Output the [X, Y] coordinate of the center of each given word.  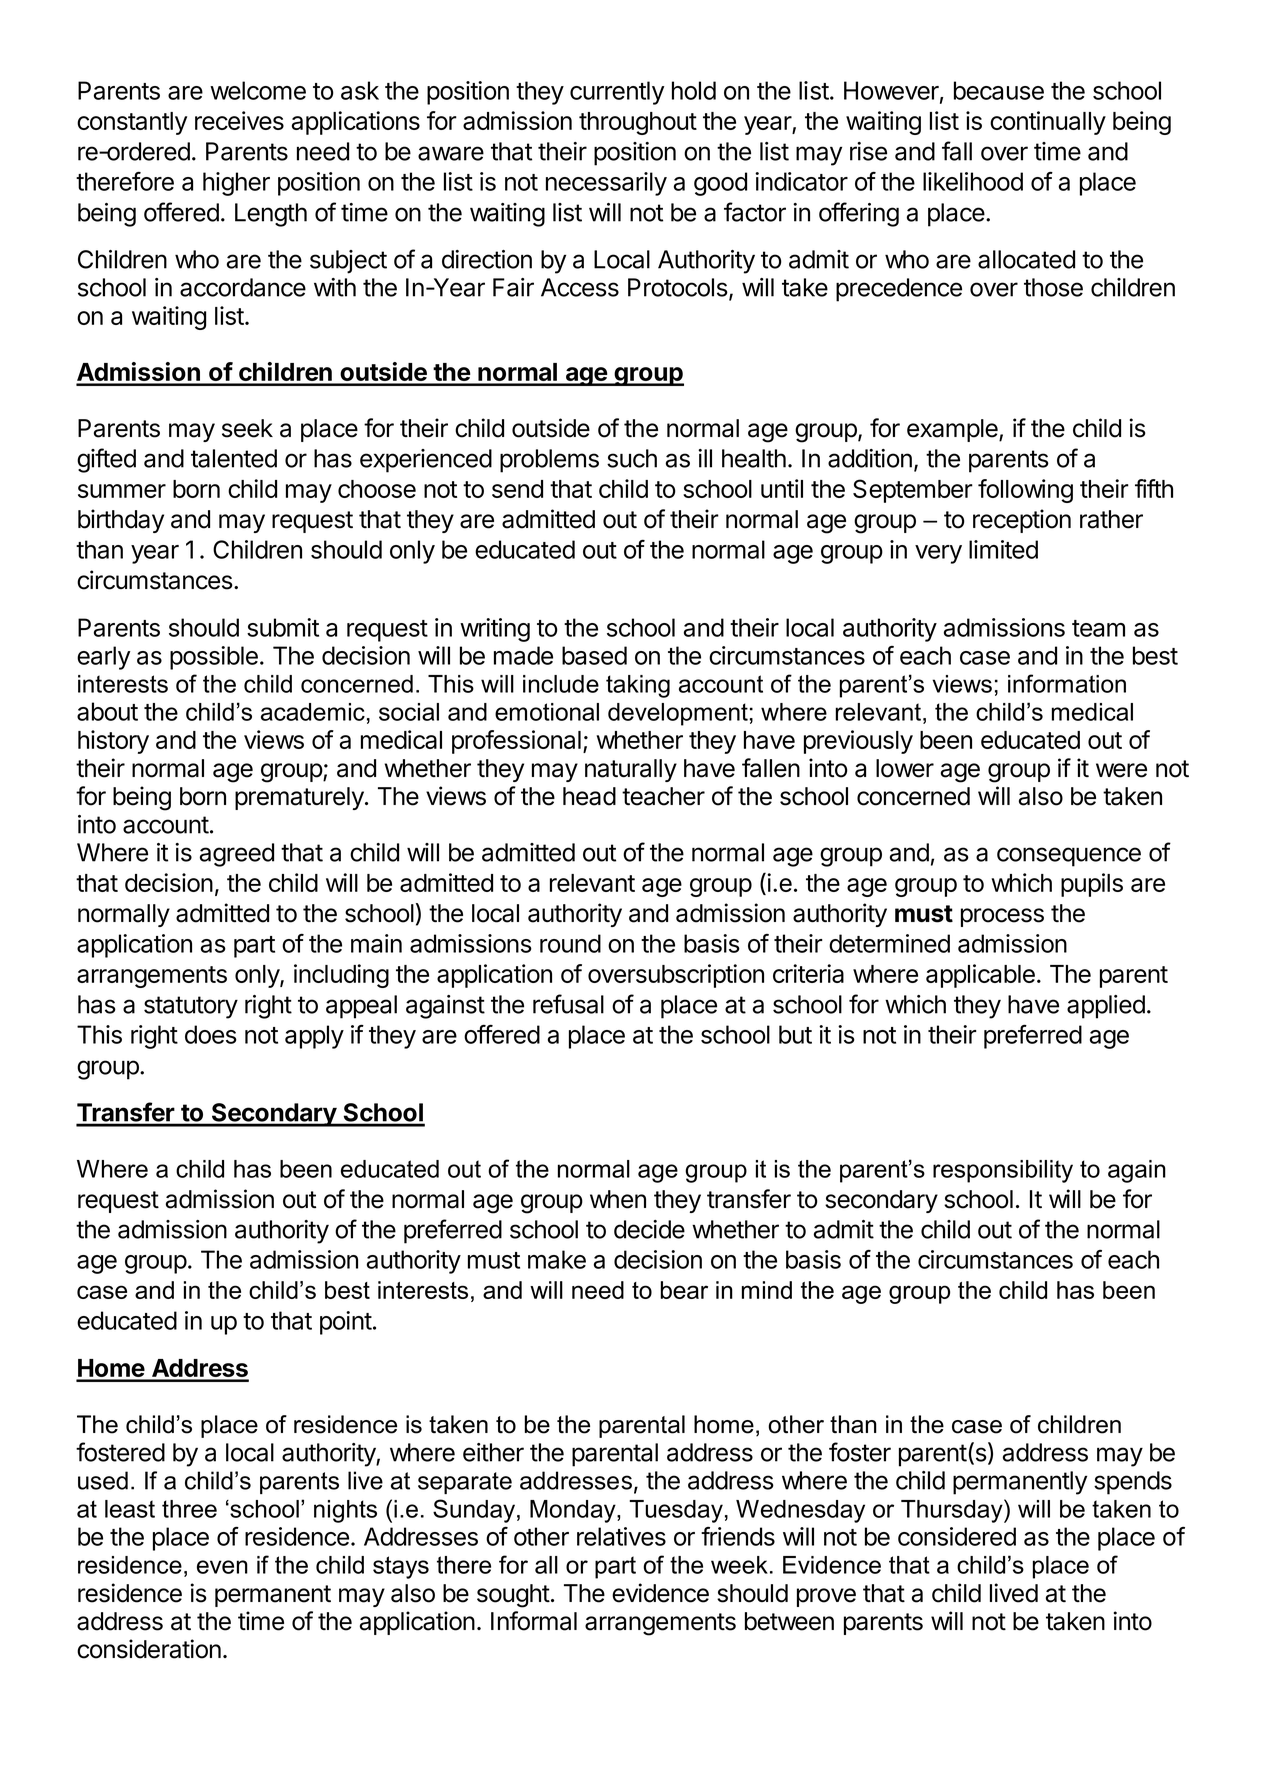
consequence [1069, 857]
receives [239, 120]
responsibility [1003, 1171]
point [346, 1323]
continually [1048, 123]
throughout [638, 123]
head [589, 796]
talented [234, 458]
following [1025, 491]
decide [649, 1229]
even [222, 1567]
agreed [237, 855]
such [632, 458]
